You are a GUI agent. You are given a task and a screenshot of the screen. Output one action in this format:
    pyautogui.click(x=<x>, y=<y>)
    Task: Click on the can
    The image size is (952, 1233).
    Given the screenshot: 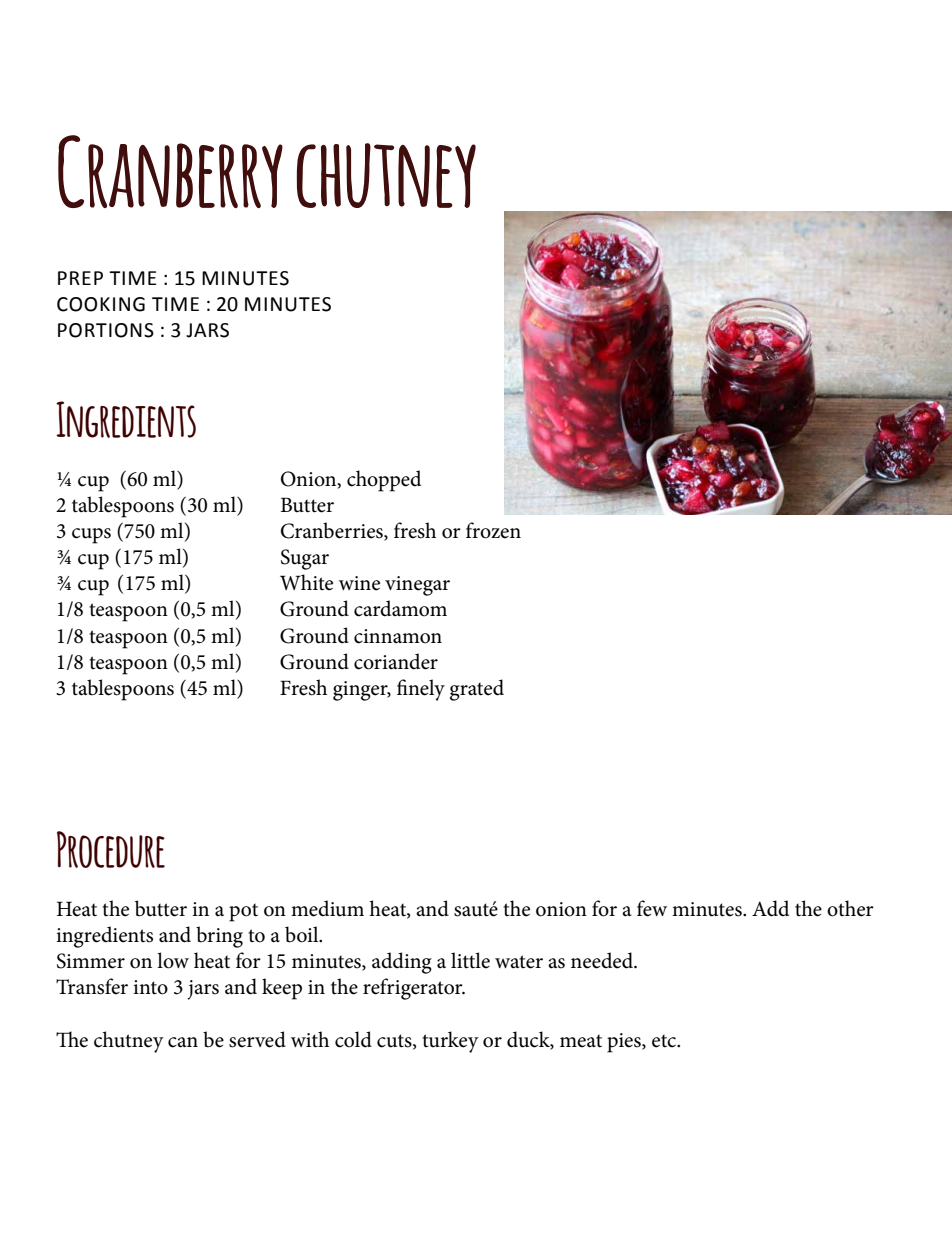 What is the action you would take?
    pyautogui.click(x=183, y=1042)
